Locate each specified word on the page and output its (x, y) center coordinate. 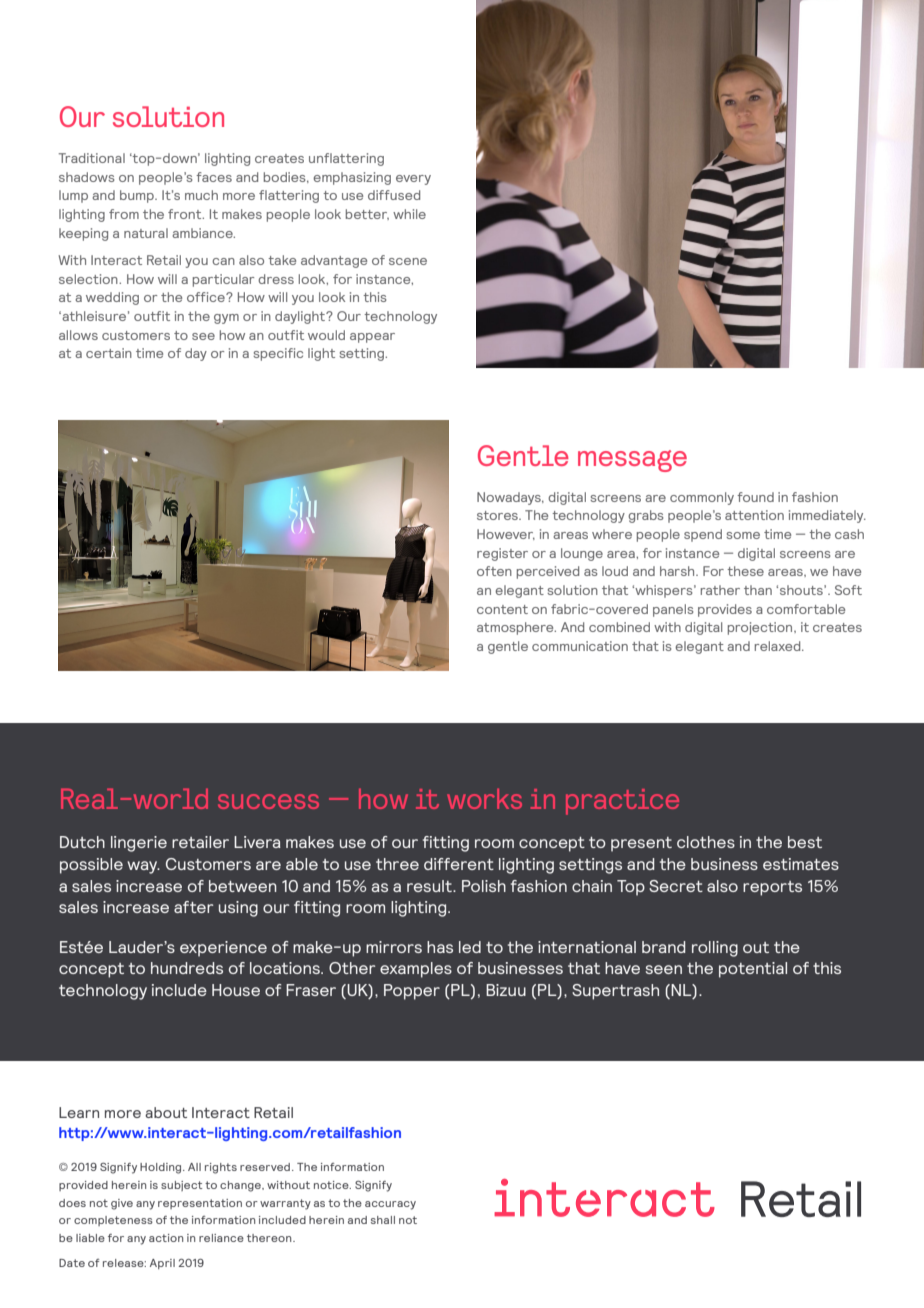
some (743, 535)
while (409, 214)
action (166, 1238)
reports (772, 888)
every (413, 180)
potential (753, 970)
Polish (484, 886)
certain (109, 353)
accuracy (390, 1205)
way (143, 867)
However (506, 534)
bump (138, 196)
